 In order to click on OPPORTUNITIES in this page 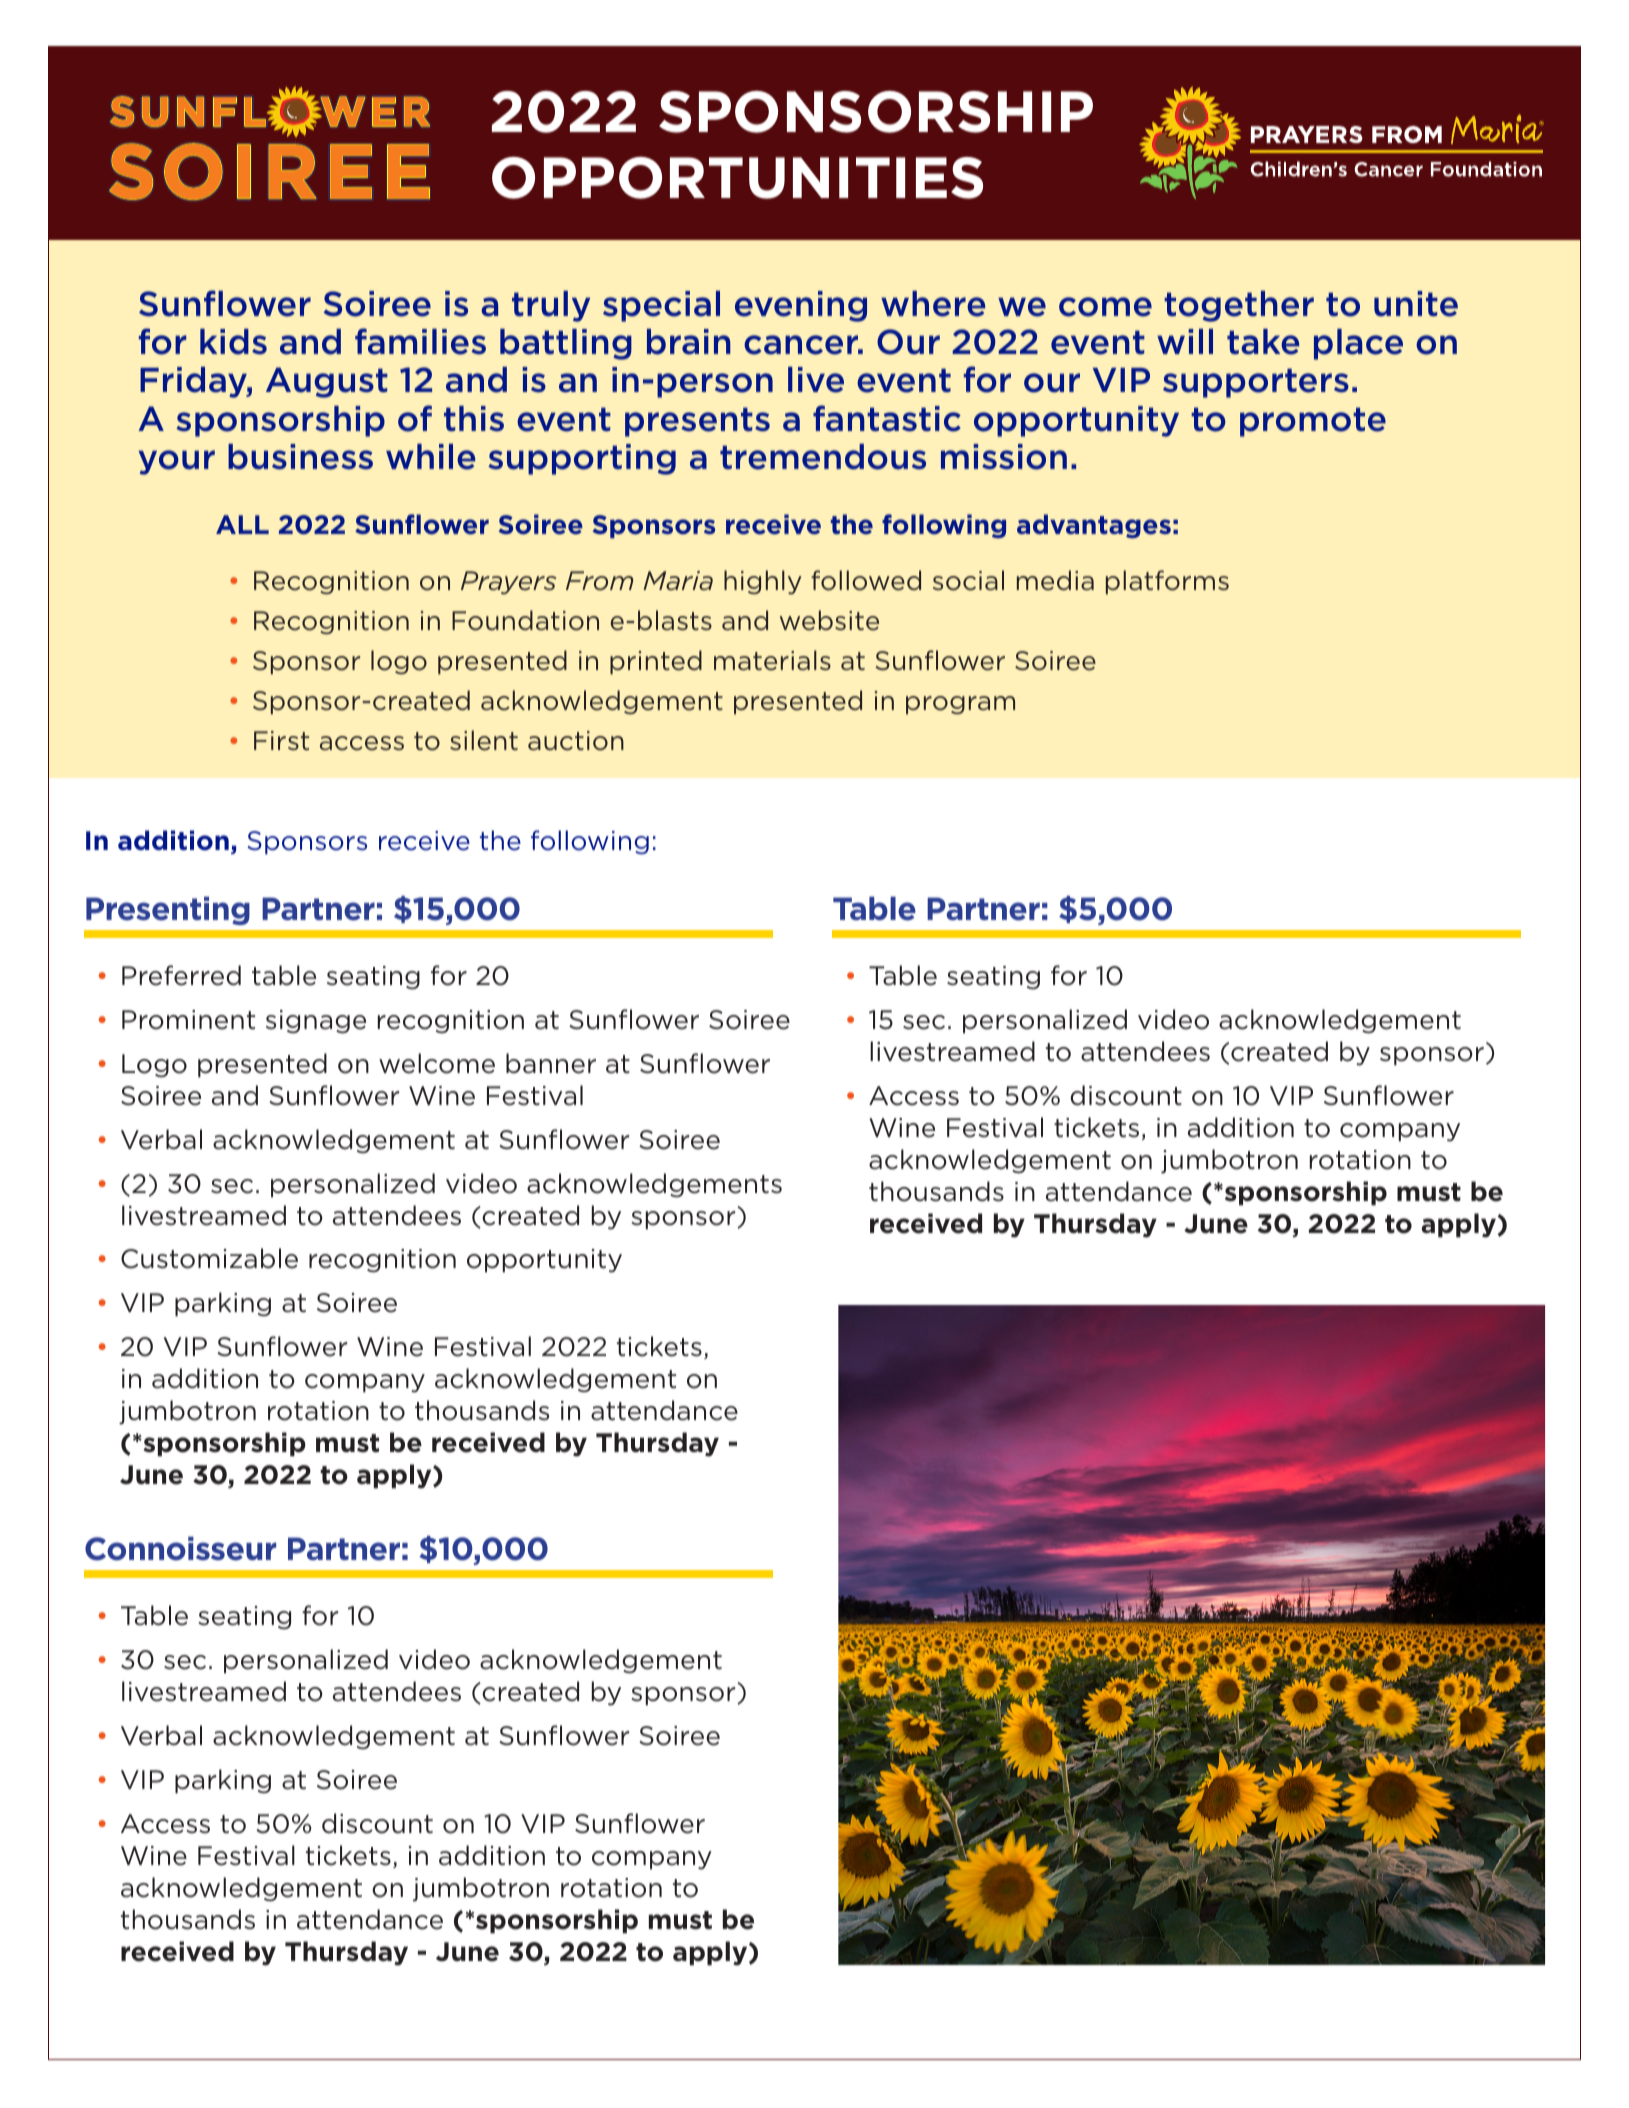, I will do `click(737, 178)`.
